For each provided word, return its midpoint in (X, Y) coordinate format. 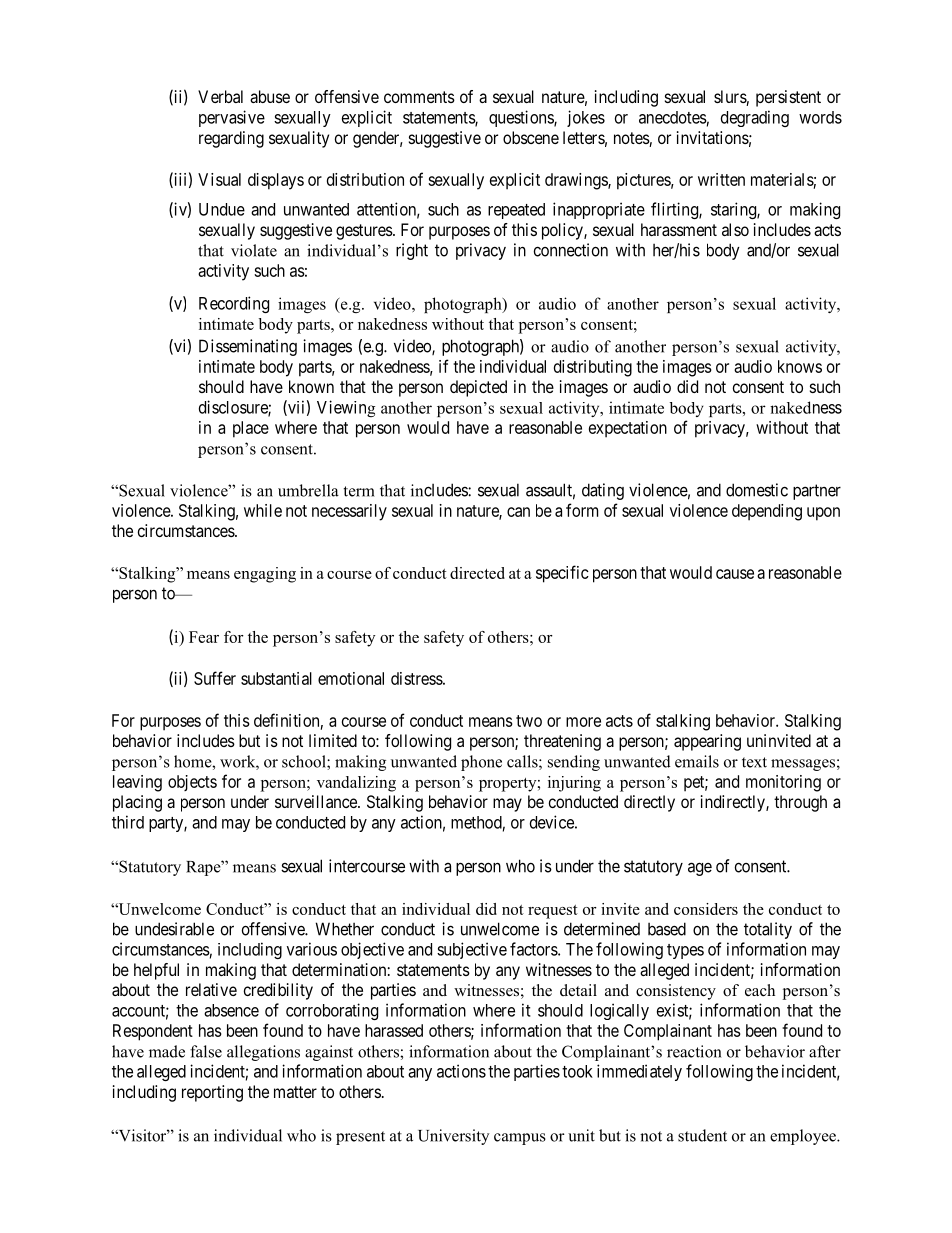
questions (522, 118)
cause (735, 574)
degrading (755, 118)
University (453, 1137)
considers (706, 909)
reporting (212, 1093)
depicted (478, 388)
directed (477, 573)
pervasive (232, 118)
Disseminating (248, 347)
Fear (204, 637)
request (553, 912)
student (702, 1135)
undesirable (174, 929)
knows (800, 366)
